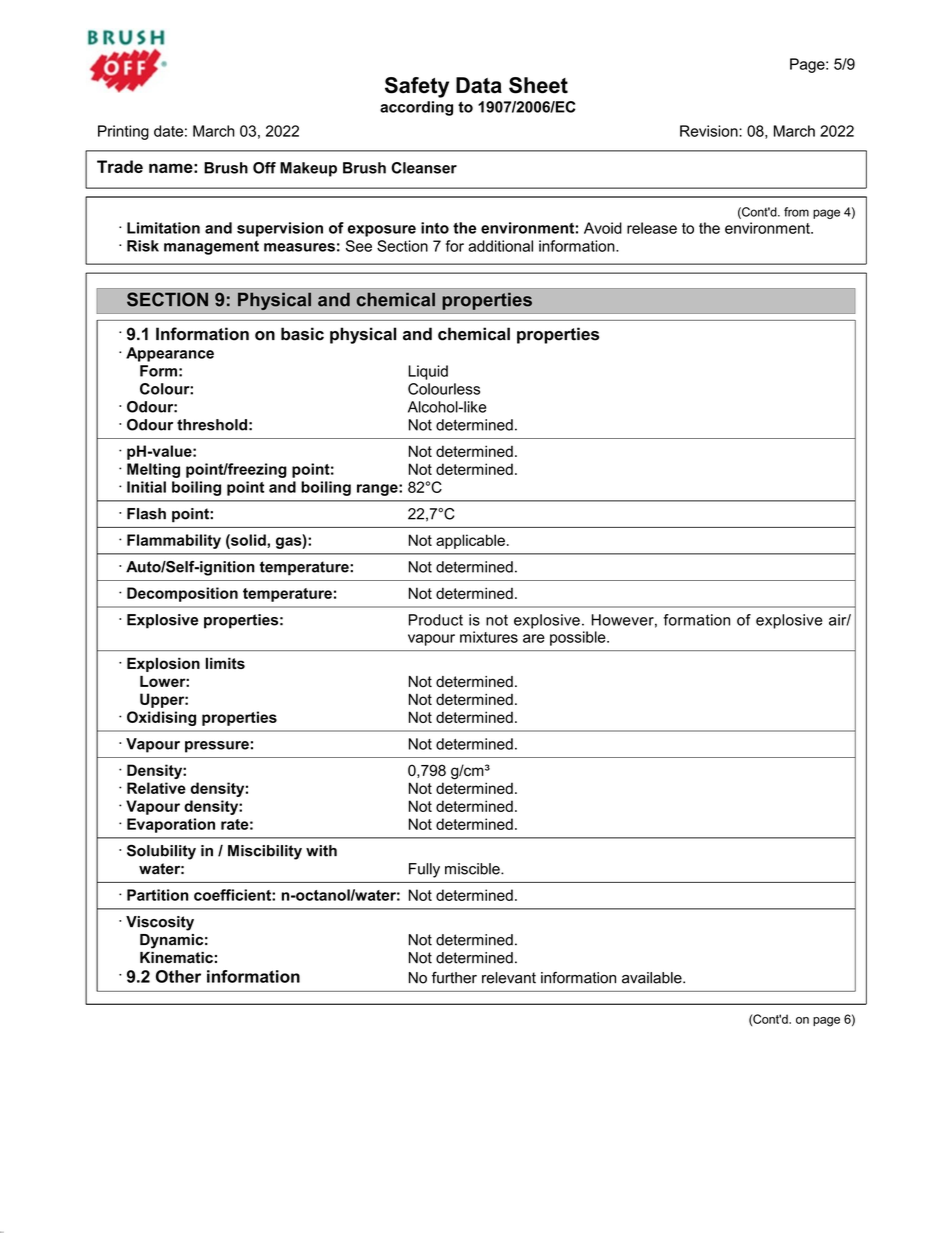 Image resolution: width=952 pixels, height=1233 pixels. I want to click on Liquid, so click(428, 372).
